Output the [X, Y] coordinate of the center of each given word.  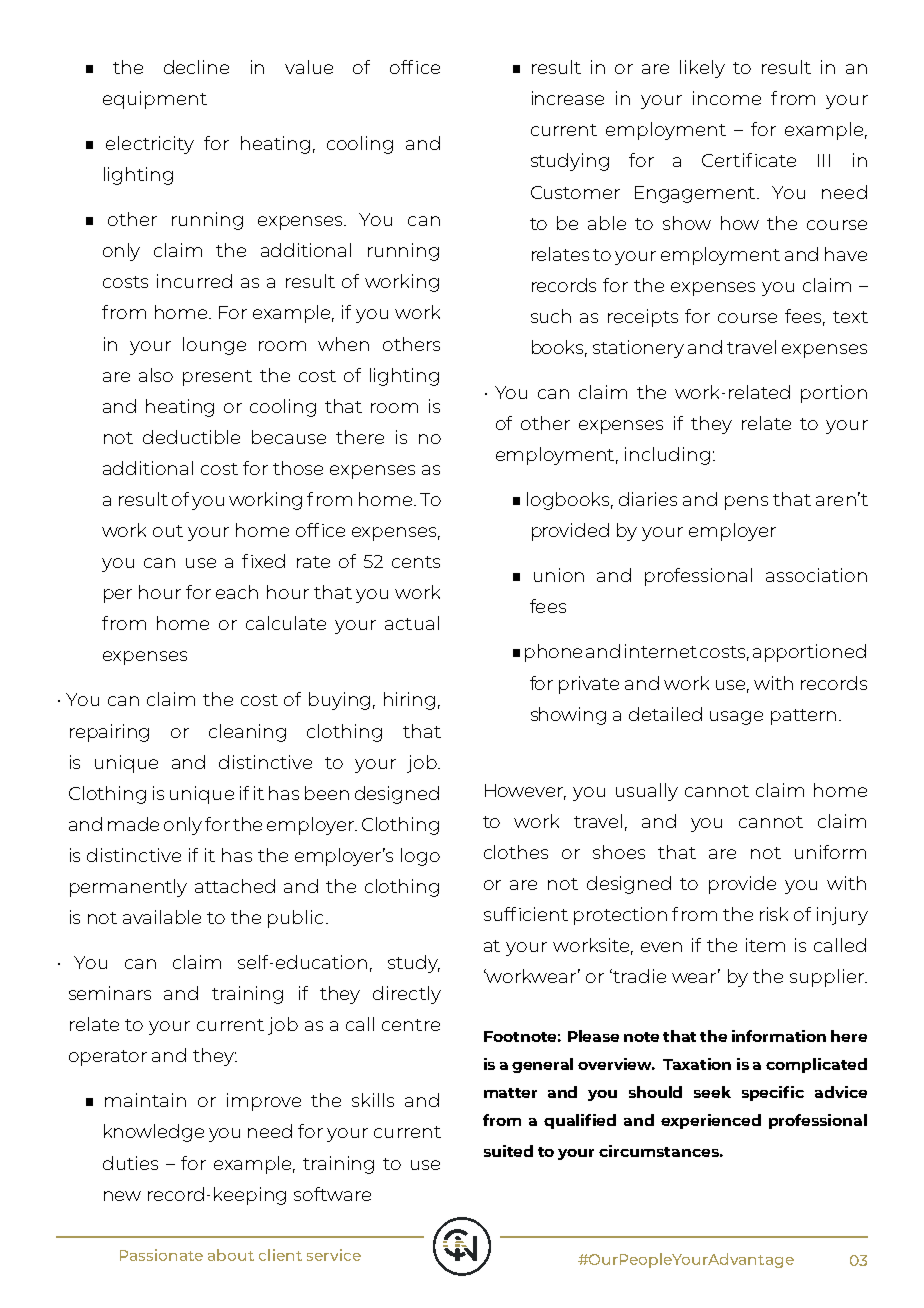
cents [416, 562]
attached [235, 886]
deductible [191, 437]
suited [508, 1151]
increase [568, 98]
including [667, 456]
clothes [516, 852]
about [231, 1255]
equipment [155, 100]
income [727, 98]
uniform [830, 852]
